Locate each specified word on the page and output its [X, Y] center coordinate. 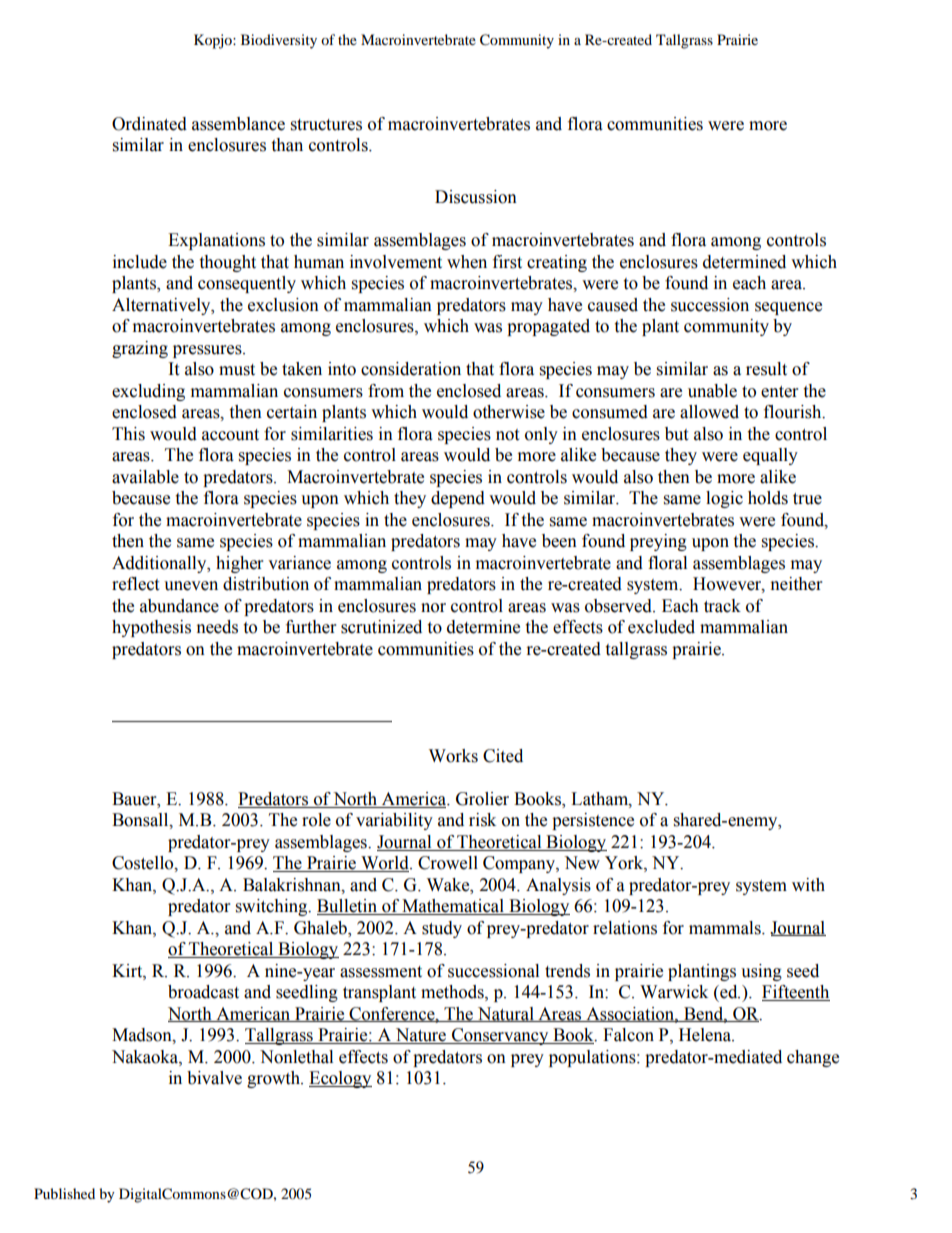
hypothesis [151, 628]
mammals [726, 928]
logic [724, 499]
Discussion [476, 197]
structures [326, 125]
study [442, 929]
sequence [788, 308]
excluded [661, 627]
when [467, 262]
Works [453, 756]
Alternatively [162, 306]
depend [458, 499]
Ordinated [149, 124]
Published [64, 1193]
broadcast [203, 992]
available [145, 477]
